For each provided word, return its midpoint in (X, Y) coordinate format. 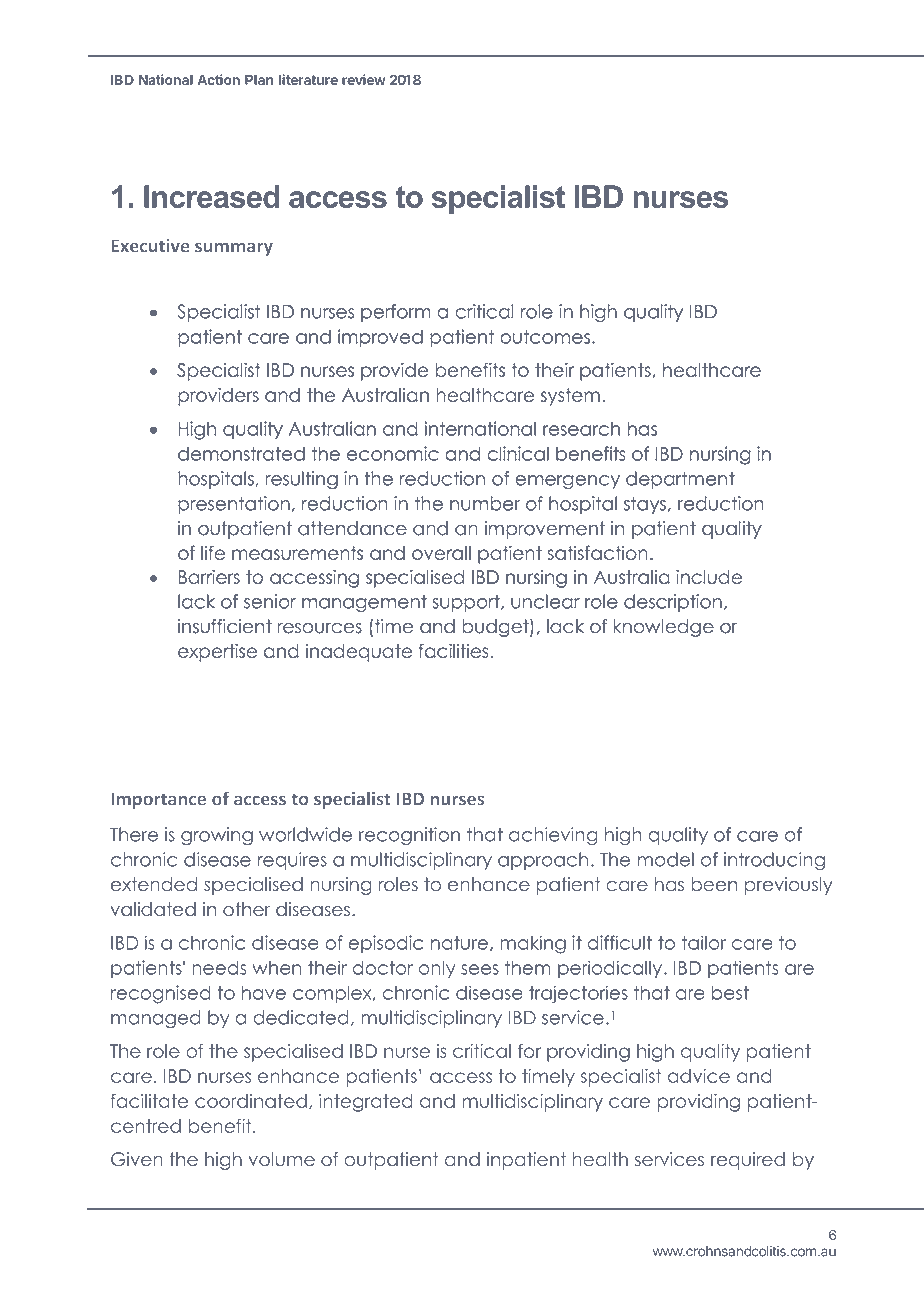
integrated (366, 1103)
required (748, 1161)
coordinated (251, 1101)
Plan (259, 80)
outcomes (545, 337)
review (364, 79)
